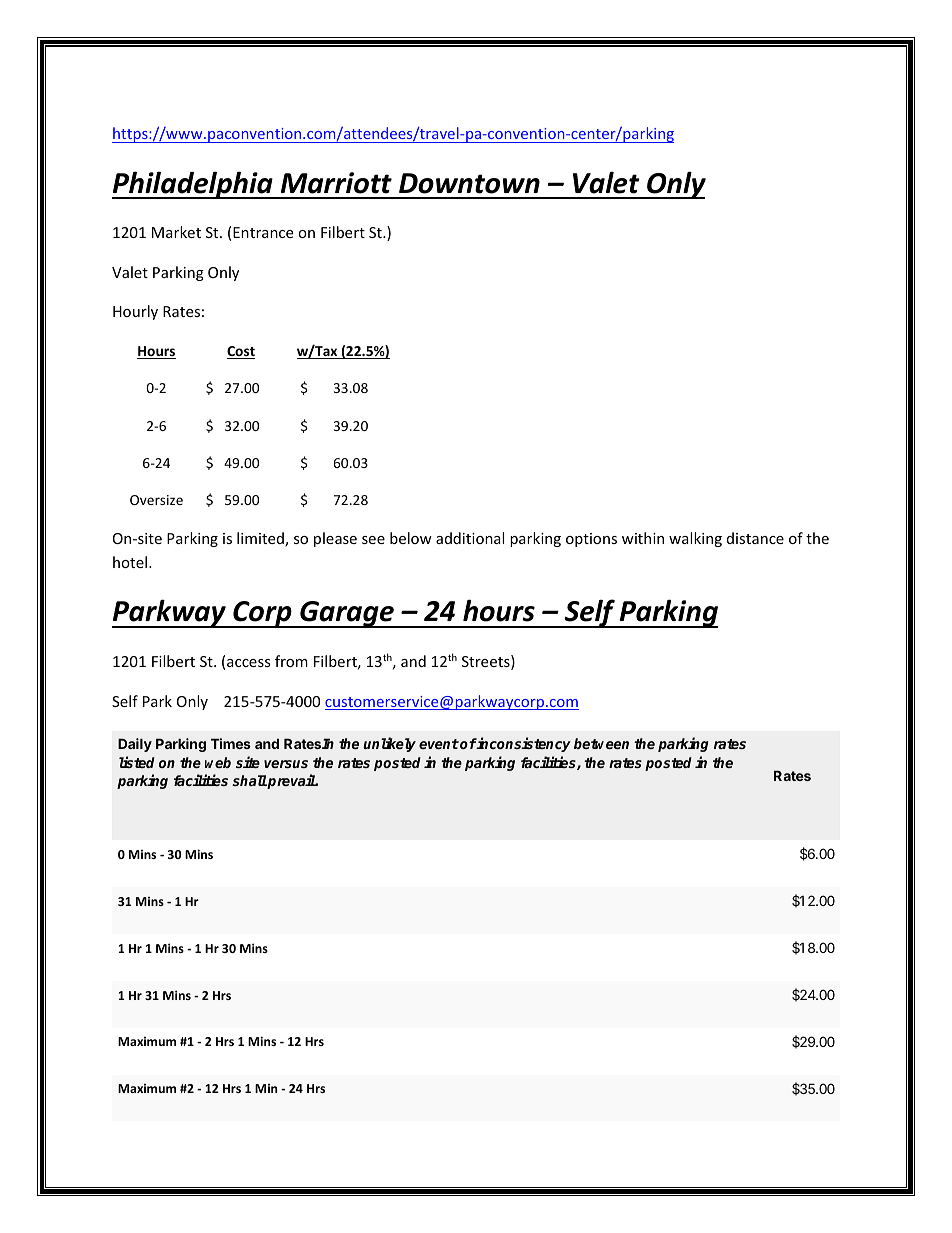  I want to click on Downtown, so click(469, 183).
